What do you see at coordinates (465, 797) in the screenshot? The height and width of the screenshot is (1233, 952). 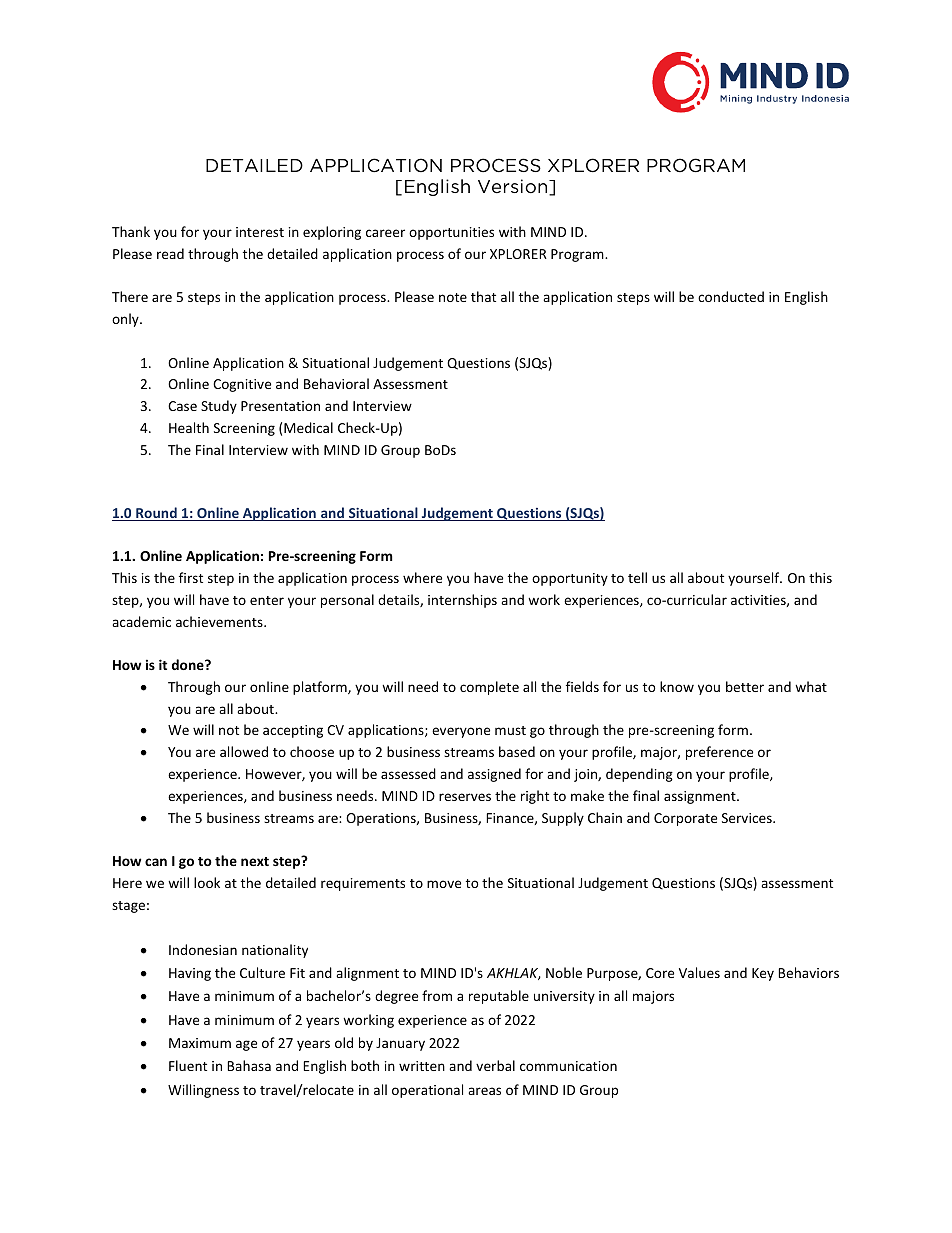 I see `reserves` at bounding box center [465, 797].
